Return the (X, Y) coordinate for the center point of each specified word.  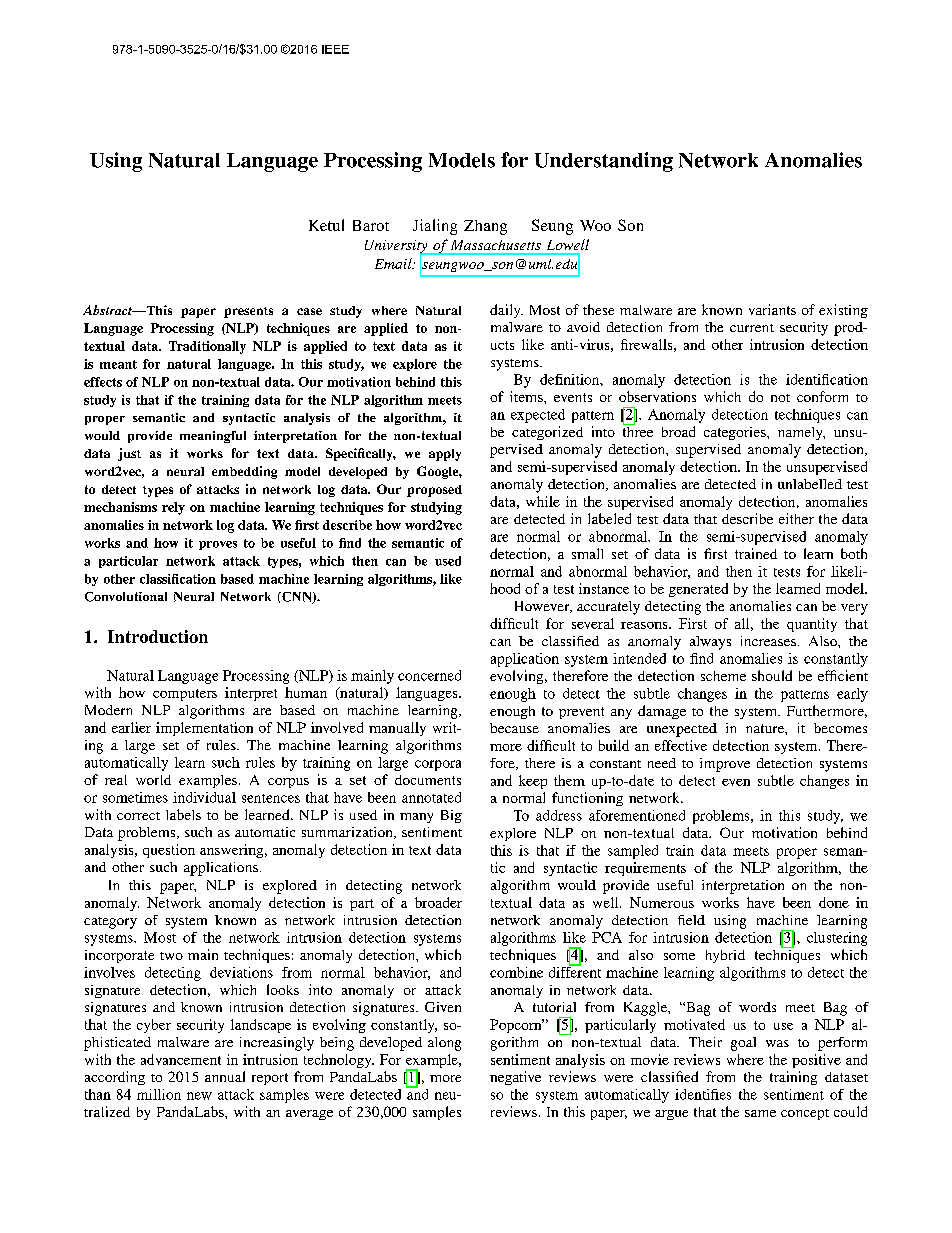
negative (515, 1078)
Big (451, 816)
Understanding (604, 162)
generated (698, 590)
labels (183, 814)
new (199, 1096)
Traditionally (207, 347)
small (587, 553)
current (752, 328)
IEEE (335, 49)
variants (772, 309)
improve (725, 765)
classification (178, 579)
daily (506, 311)
